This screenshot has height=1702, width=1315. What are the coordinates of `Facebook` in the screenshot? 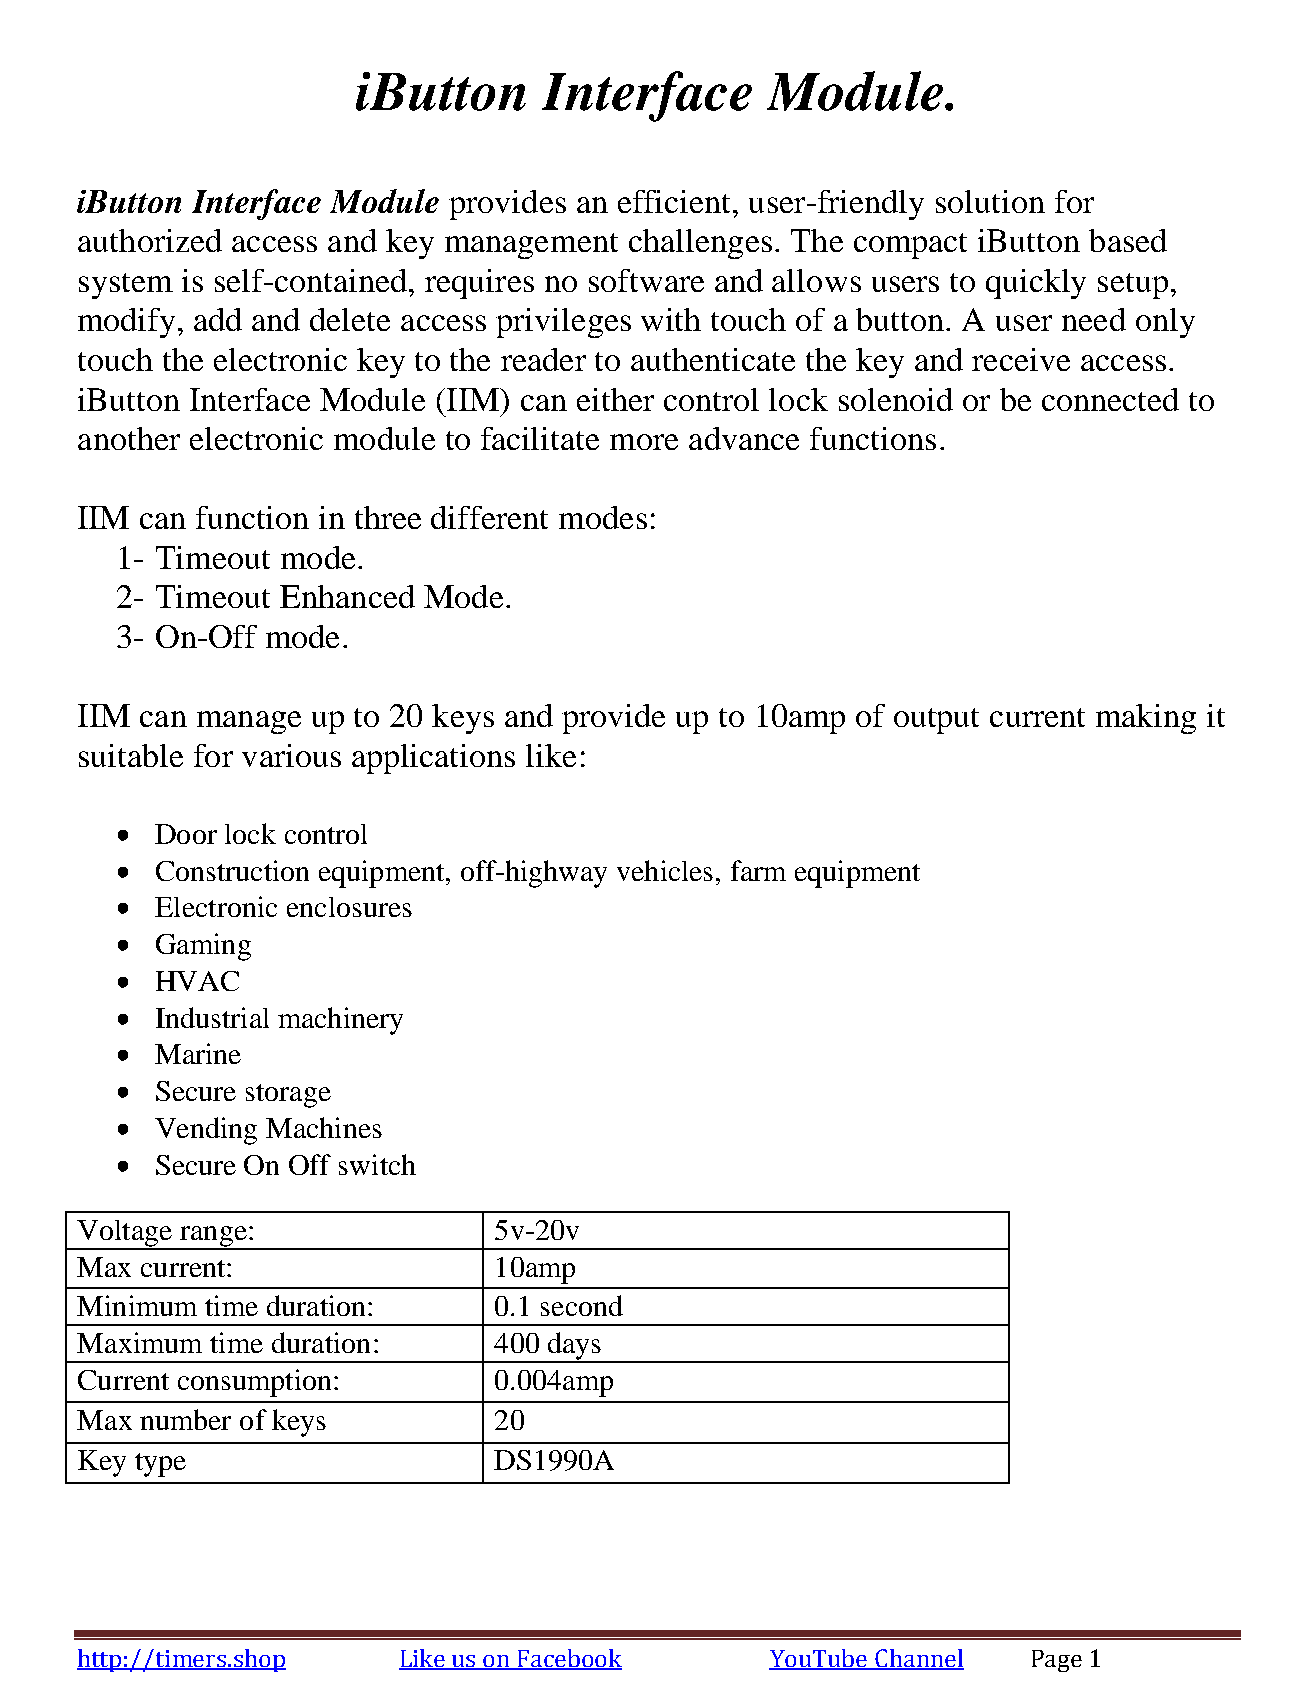 It's located at (569, 1659).
